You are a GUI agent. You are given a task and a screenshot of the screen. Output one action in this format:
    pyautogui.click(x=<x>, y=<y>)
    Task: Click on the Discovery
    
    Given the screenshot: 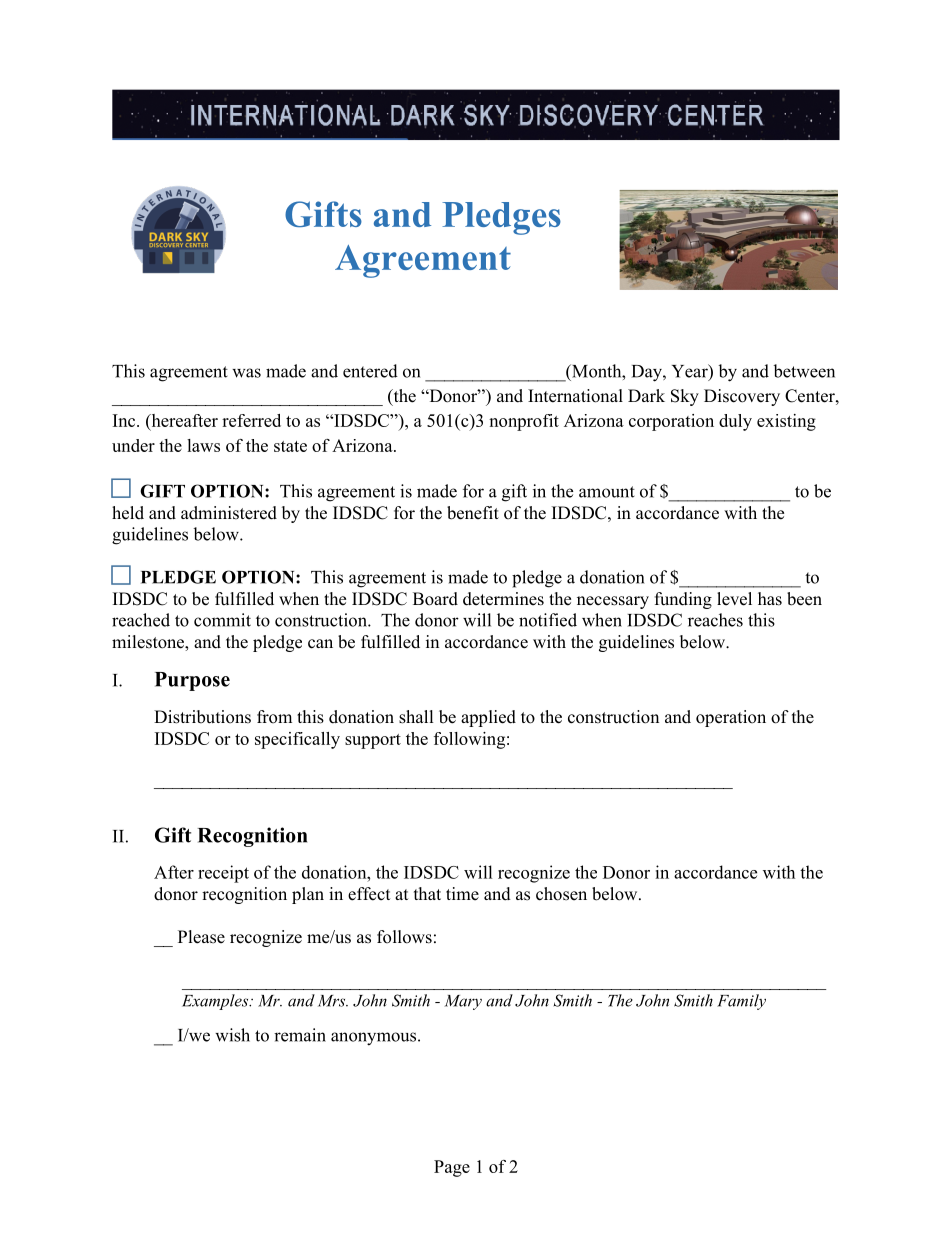 What is the action you would take?
    pyautogui.click(x=742, y=397)
